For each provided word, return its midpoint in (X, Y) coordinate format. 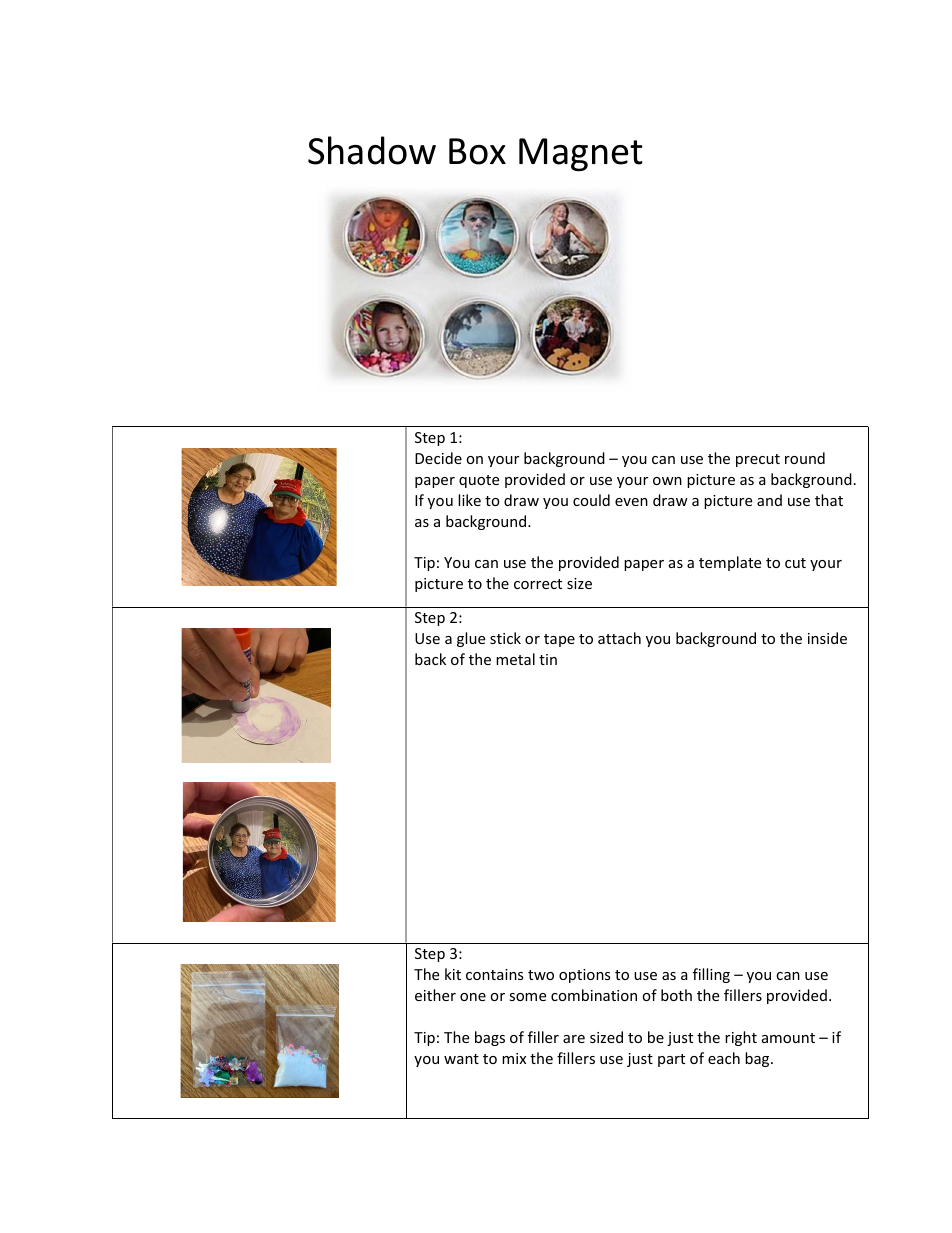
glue (471, 639)
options (584, 976)
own (667, 481)
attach (619, 638)
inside (827, 638)
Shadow (372, 150)
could (591, 500)
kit (453, 974)
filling (711, 975)
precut (758, 460)
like (469, 500)
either (435, 995)
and (769, 500)
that (829, 500)
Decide (438, 458)
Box (477, 151)
